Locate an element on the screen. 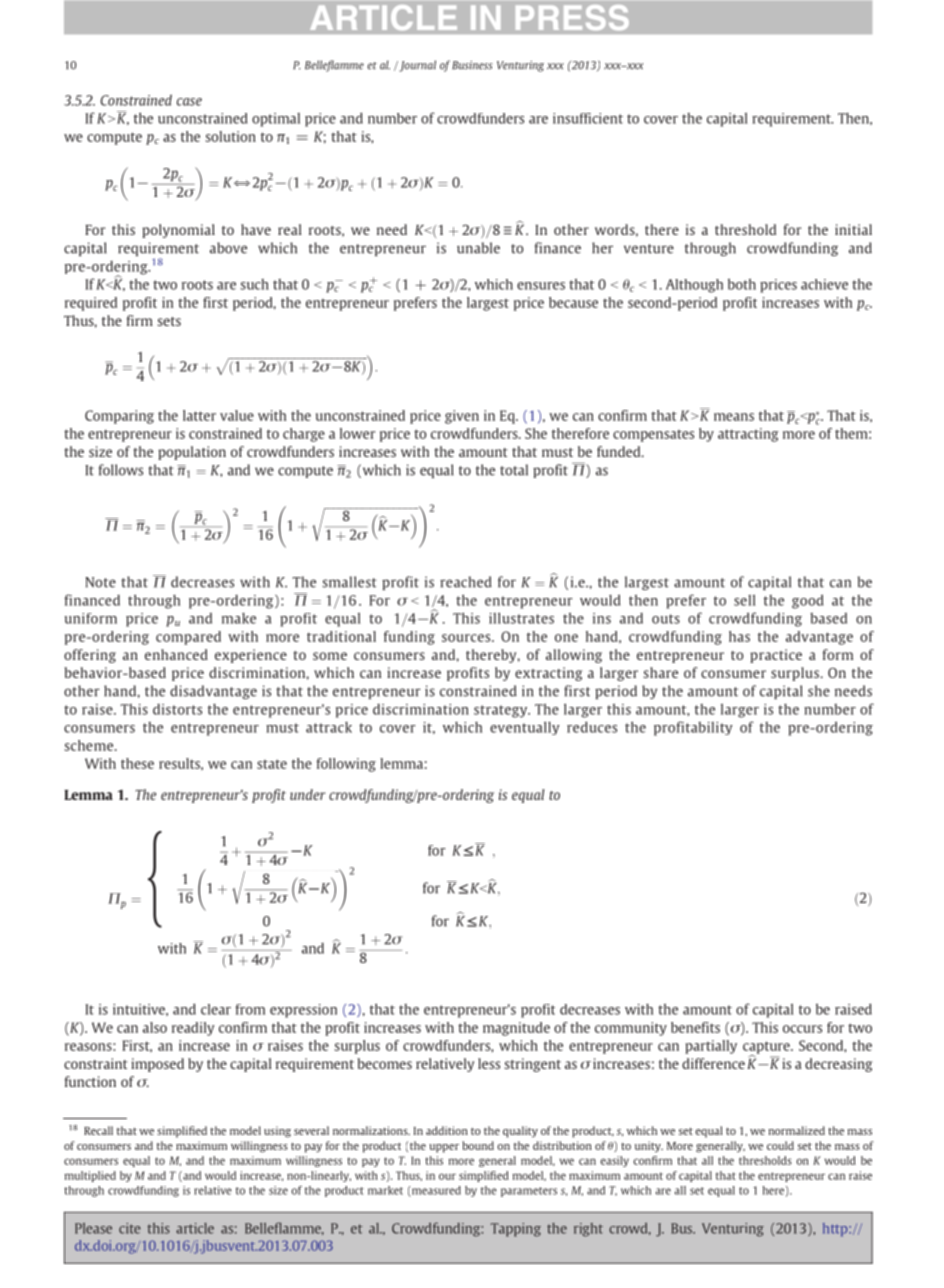 The height and width of the screenshot is (1288, 944). illustrates is located at coordinates (521, 618).
